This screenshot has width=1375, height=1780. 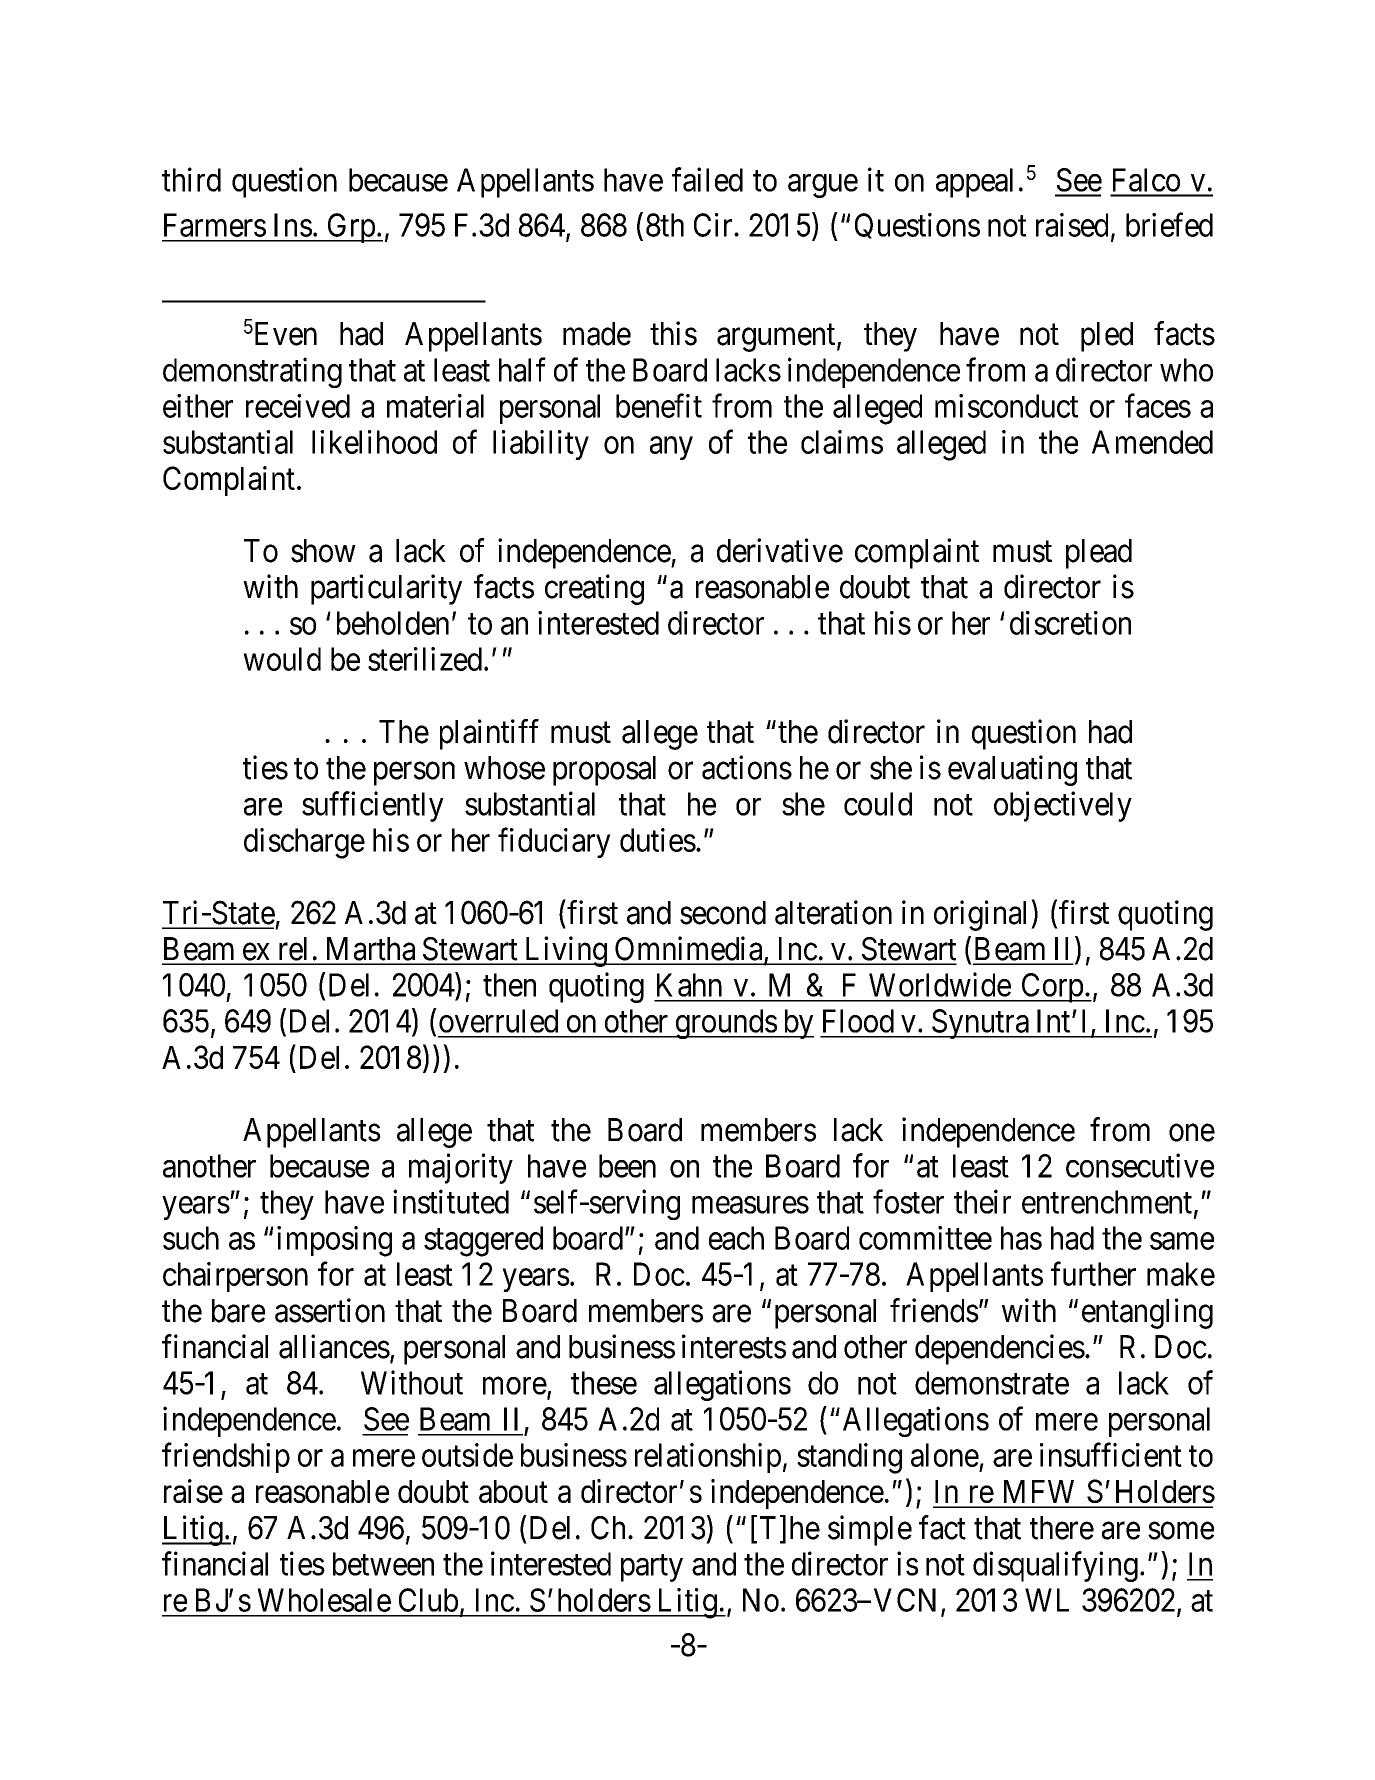 I want to click on Grp, so click(x=351, y=228).
